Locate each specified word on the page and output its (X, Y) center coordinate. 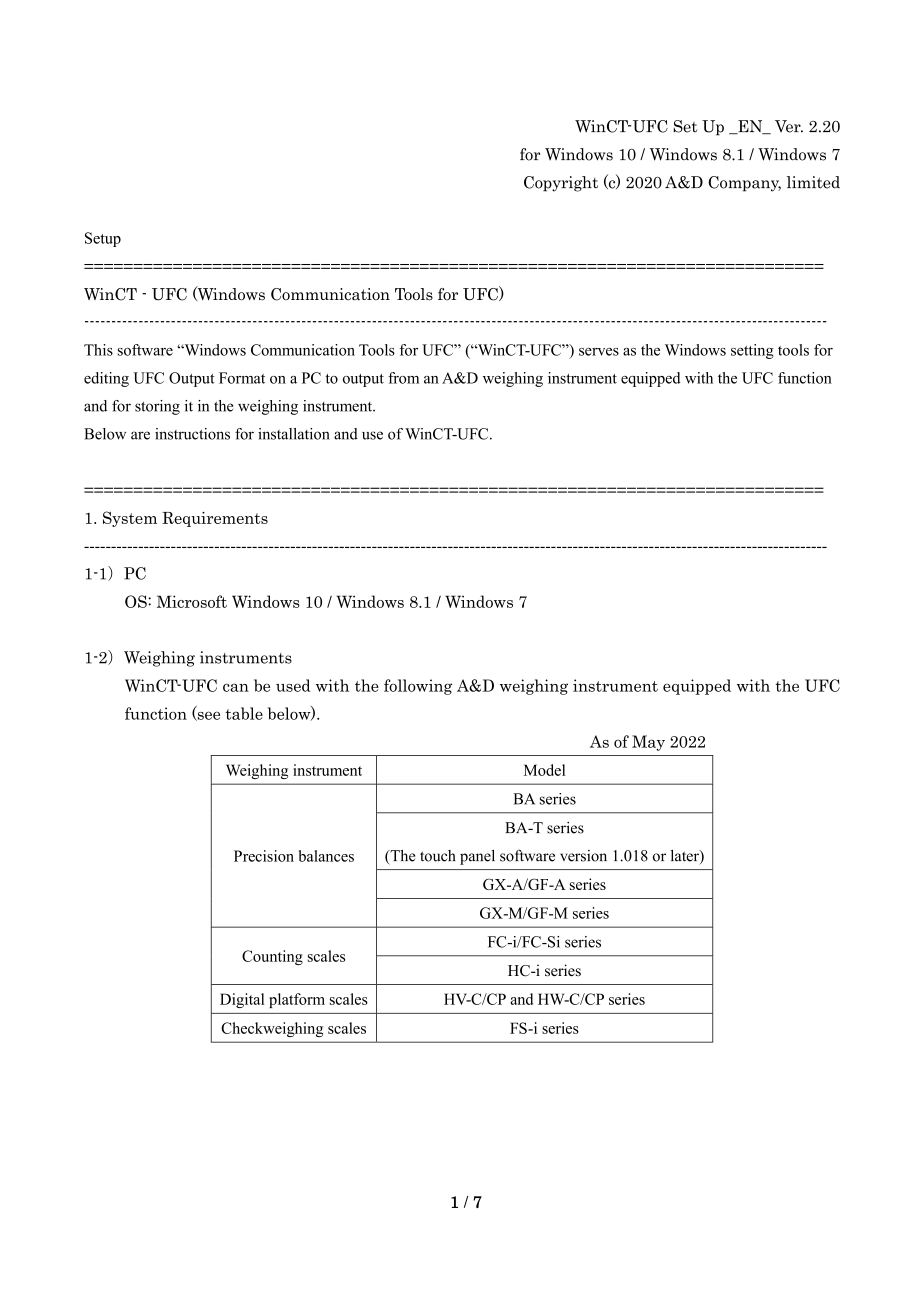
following (418, 687)
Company (744, 184)
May (648, 743)
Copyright (561, 184)
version (583, 856)
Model (544, 770)
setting (752, 351)
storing (157, 407)
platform (297, 1000)
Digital (242, 1000)
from (403, 378)
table (244, 713)
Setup (103, 239)
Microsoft (192, 601)
